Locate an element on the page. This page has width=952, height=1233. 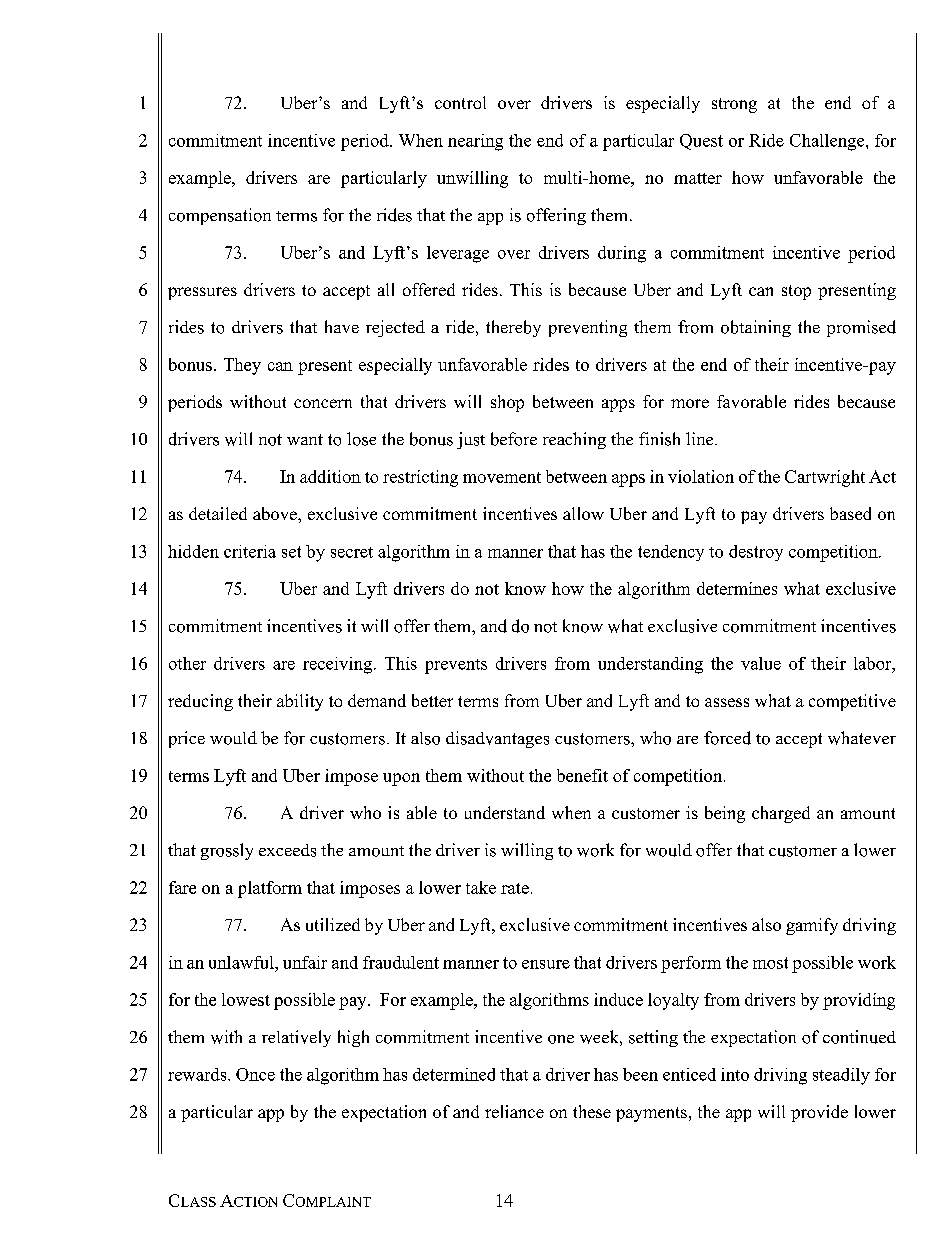
rewards is located at coordinates (198, 1074).
